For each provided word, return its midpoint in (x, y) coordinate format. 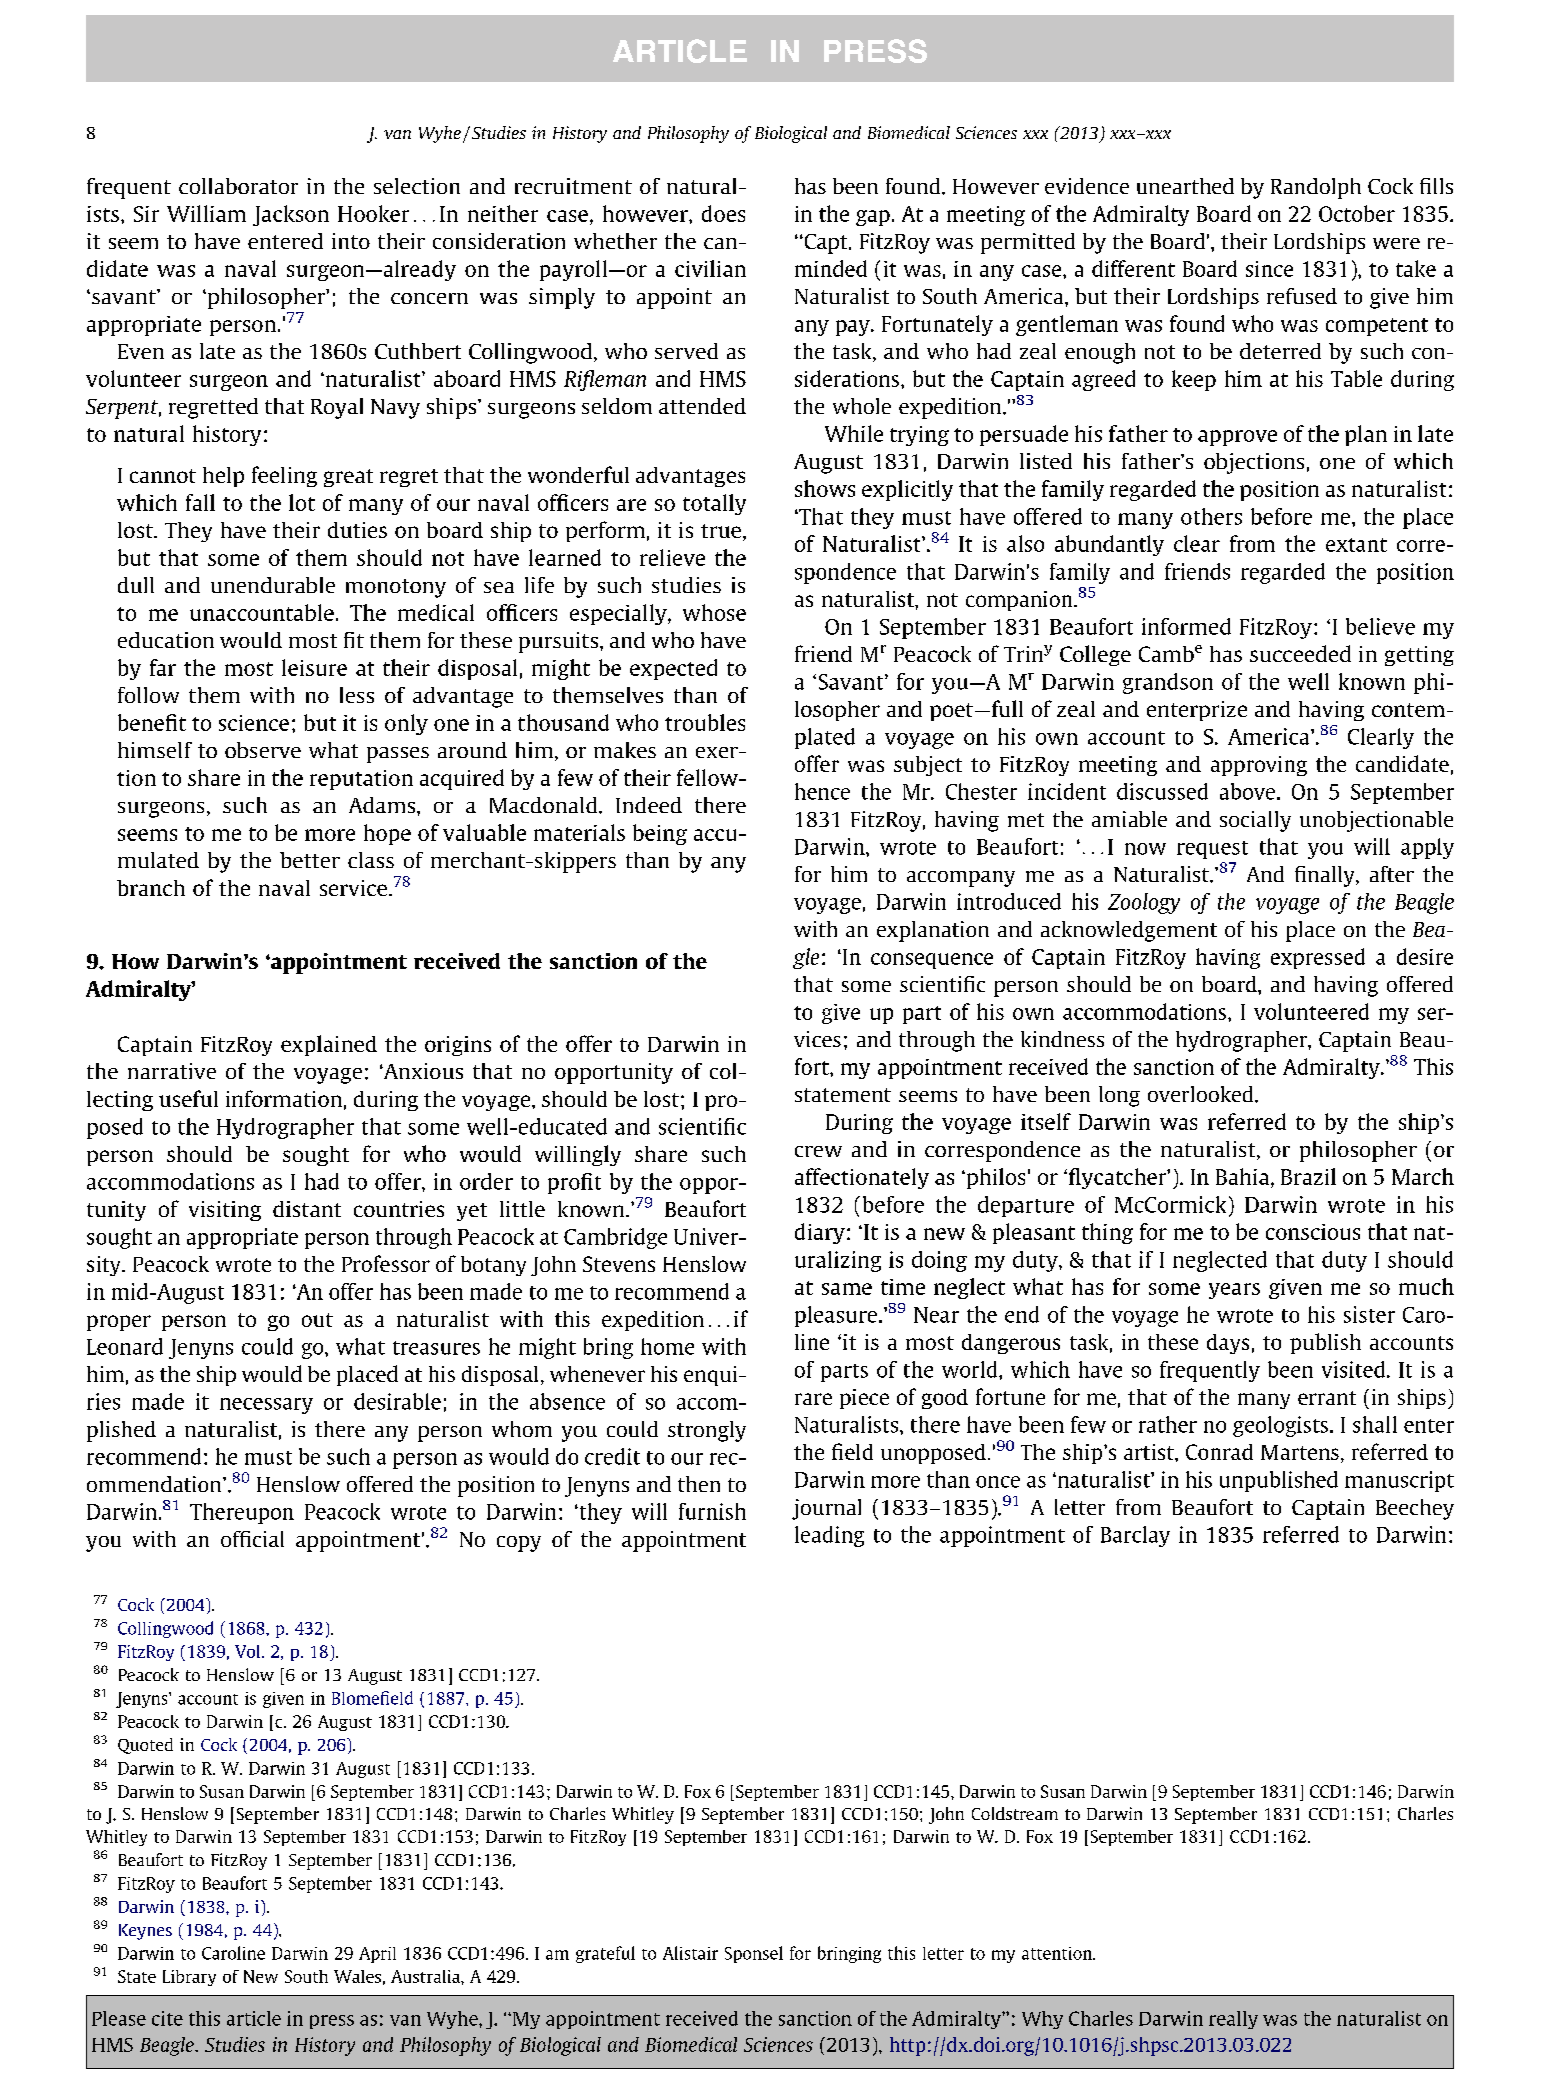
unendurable (273, 585)
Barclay (1135, 1536)
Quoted (145, 1746)
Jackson (291, 215)
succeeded (1300, 653)
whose (714, 612)
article (254, 2018)
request (1212, 850)
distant (307, 1209)
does (723, 213)
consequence (932, 961)
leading (829, 1536)
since (1269, 269)
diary (820, 1233)
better (310, 860)
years (1234, 1291)
